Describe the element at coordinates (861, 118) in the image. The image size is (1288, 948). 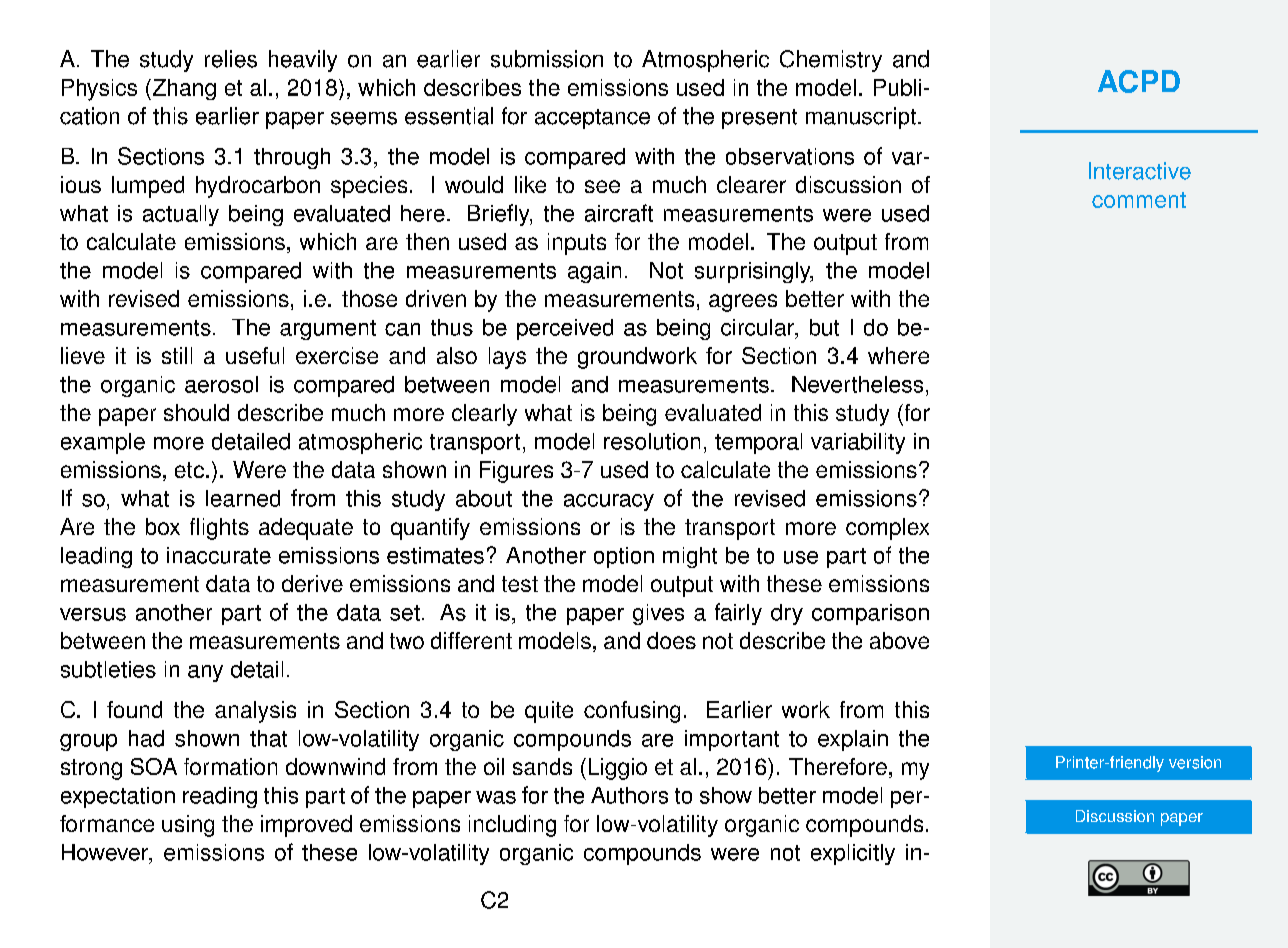
I see `manuscript` at that location.
